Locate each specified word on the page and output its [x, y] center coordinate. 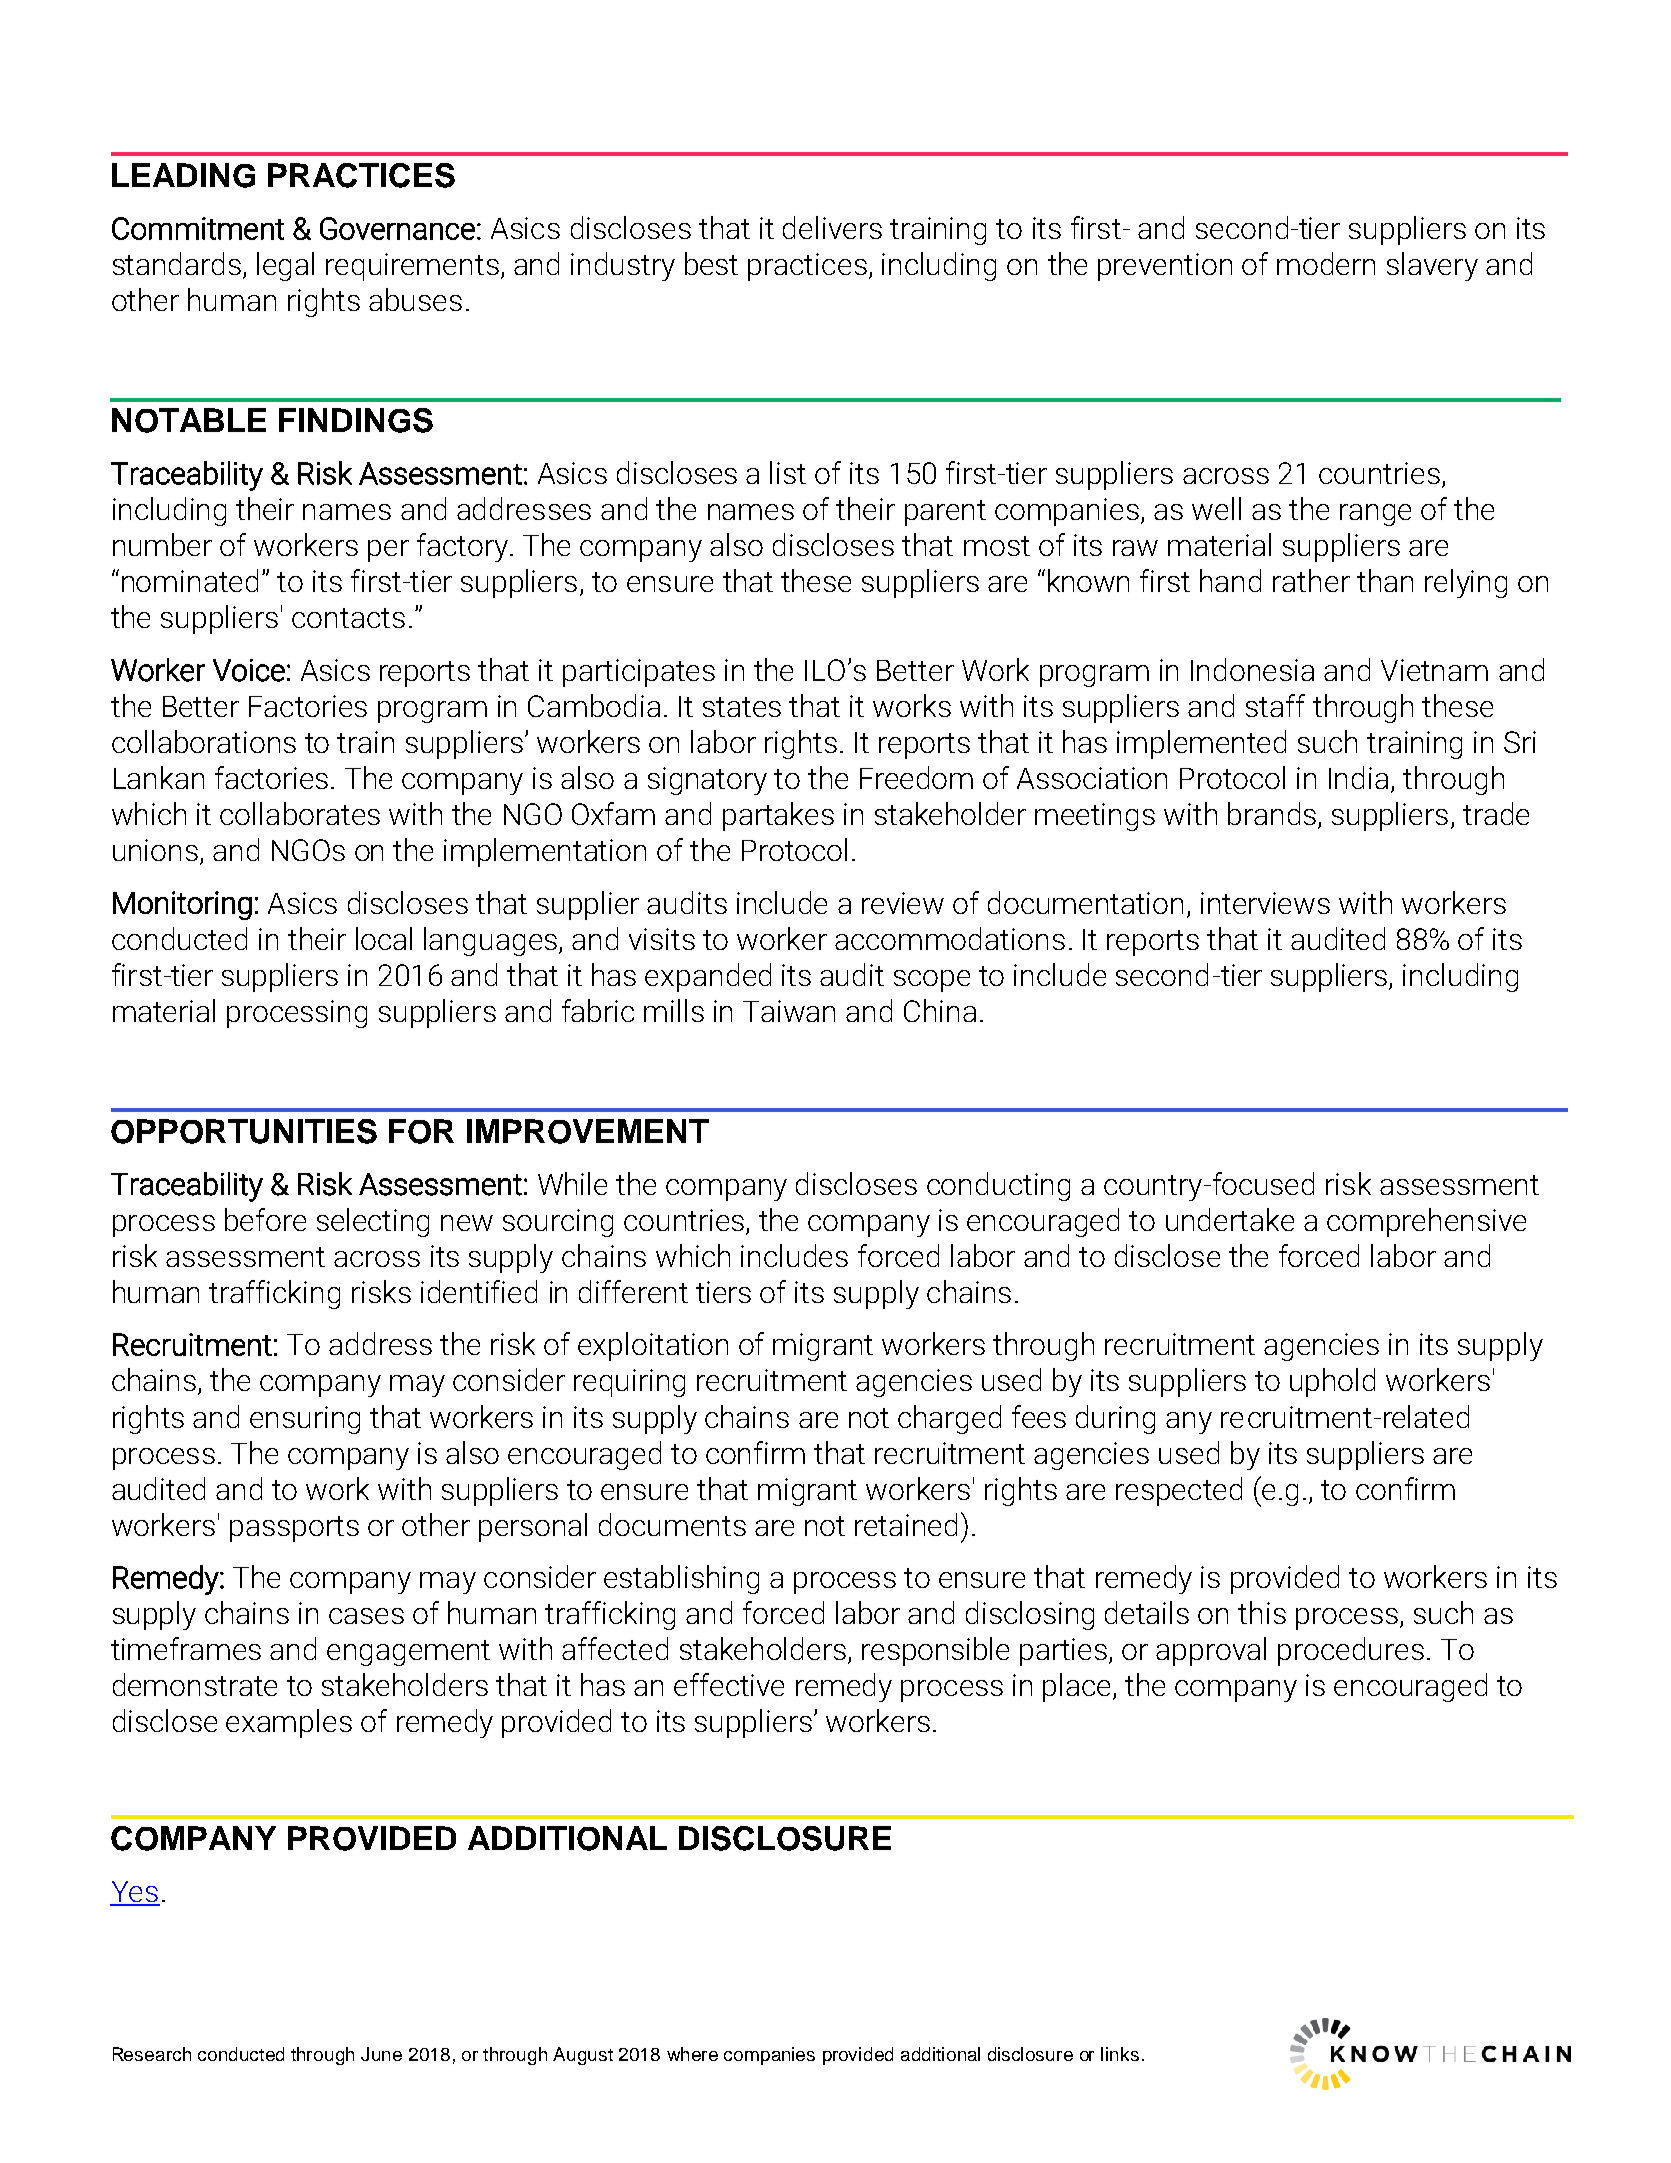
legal [285, 266]
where [692, 2054]
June [381, 2054]
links [1120, 2054]
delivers [832, 227]
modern [1326, 263]
